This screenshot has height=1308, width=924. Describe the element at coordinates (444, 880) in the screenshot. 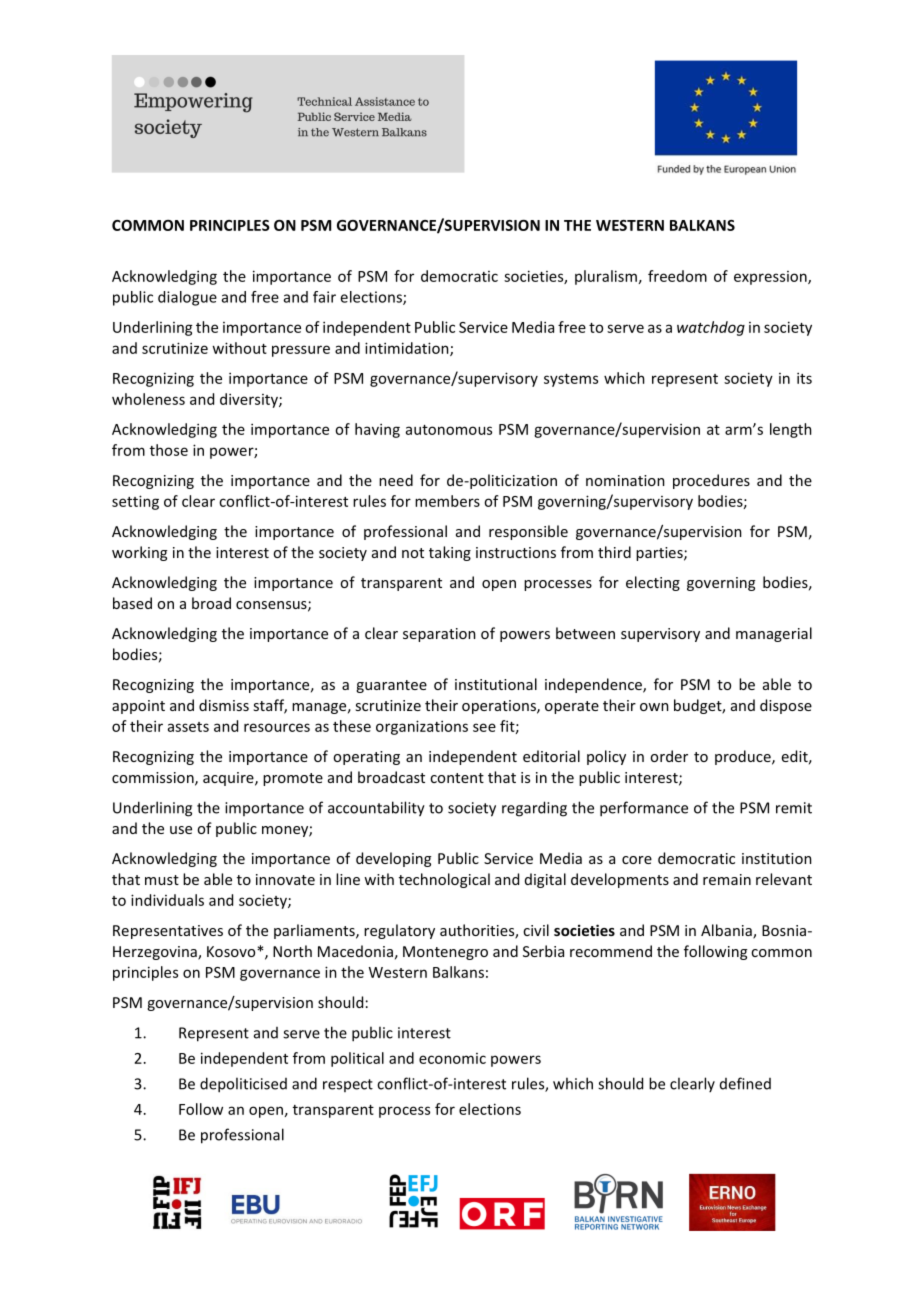

I see `technological` at that location.
